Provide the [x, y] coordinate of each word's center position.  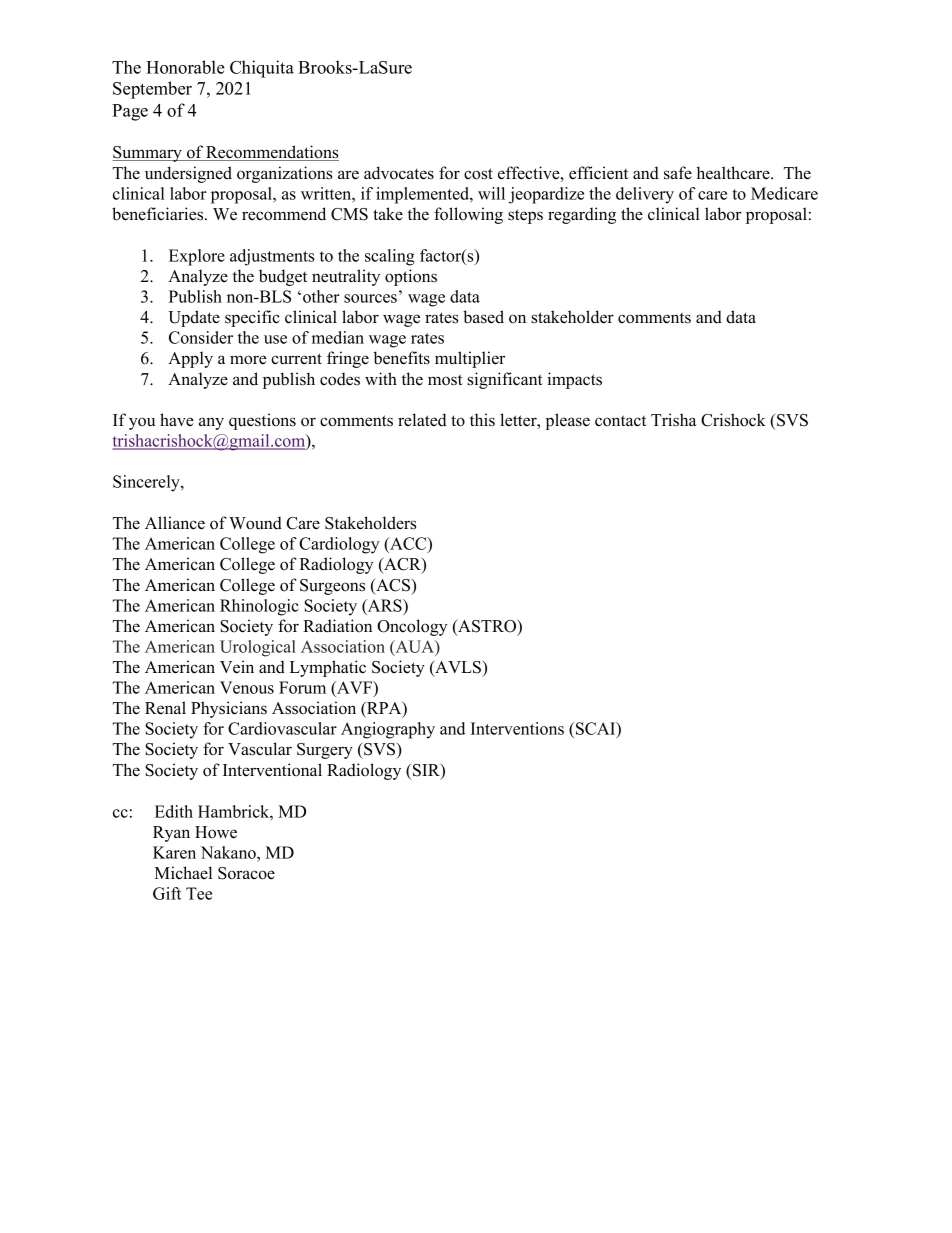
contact [620, 421]
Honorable [185, 67]
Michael [183, 873]
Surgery [325, 751]
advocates [399, 173]
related [422, 420]
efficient [598, 173]
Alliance [175, 523]
